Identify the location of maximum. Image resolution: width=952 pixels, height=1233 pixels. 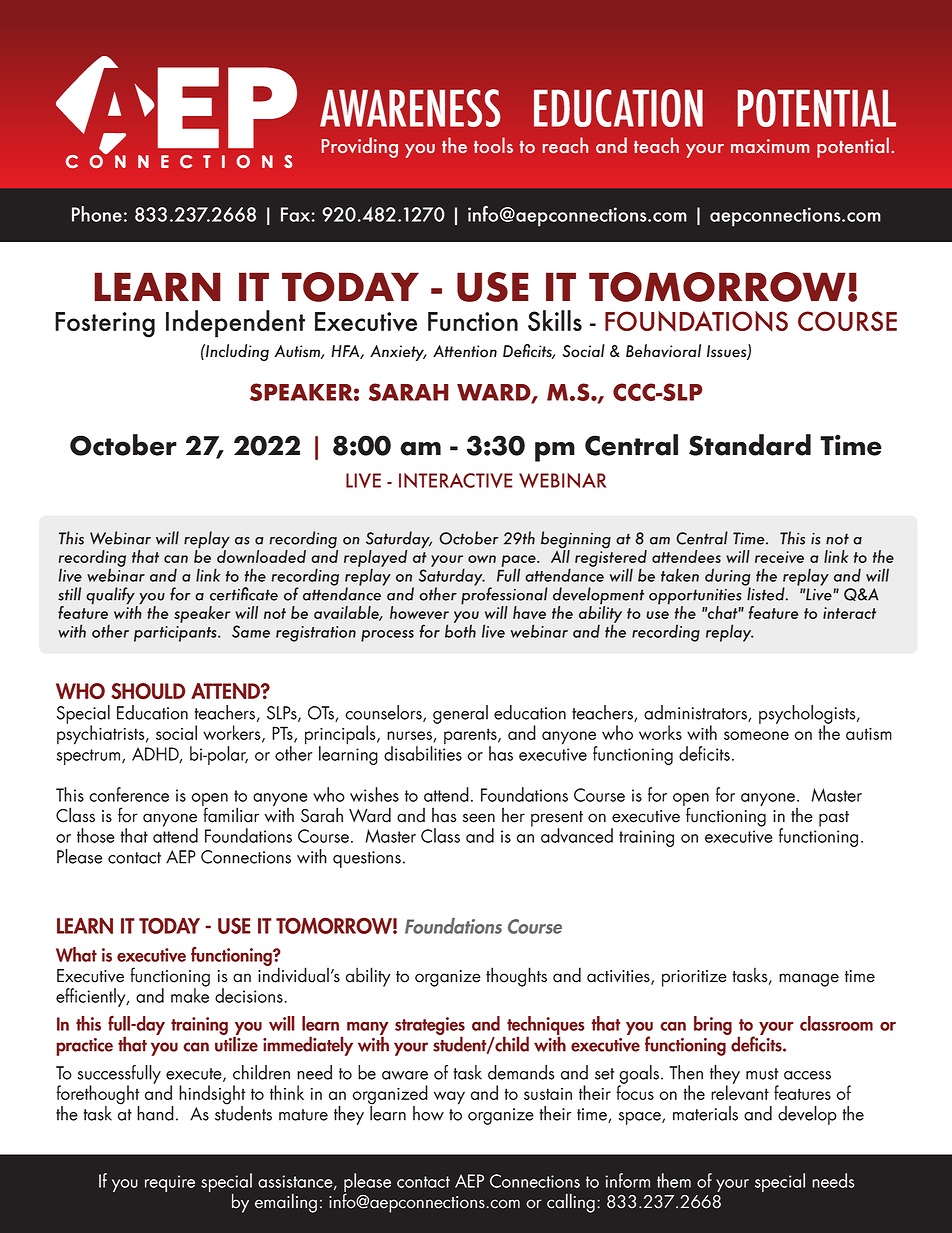
(770, 146).
